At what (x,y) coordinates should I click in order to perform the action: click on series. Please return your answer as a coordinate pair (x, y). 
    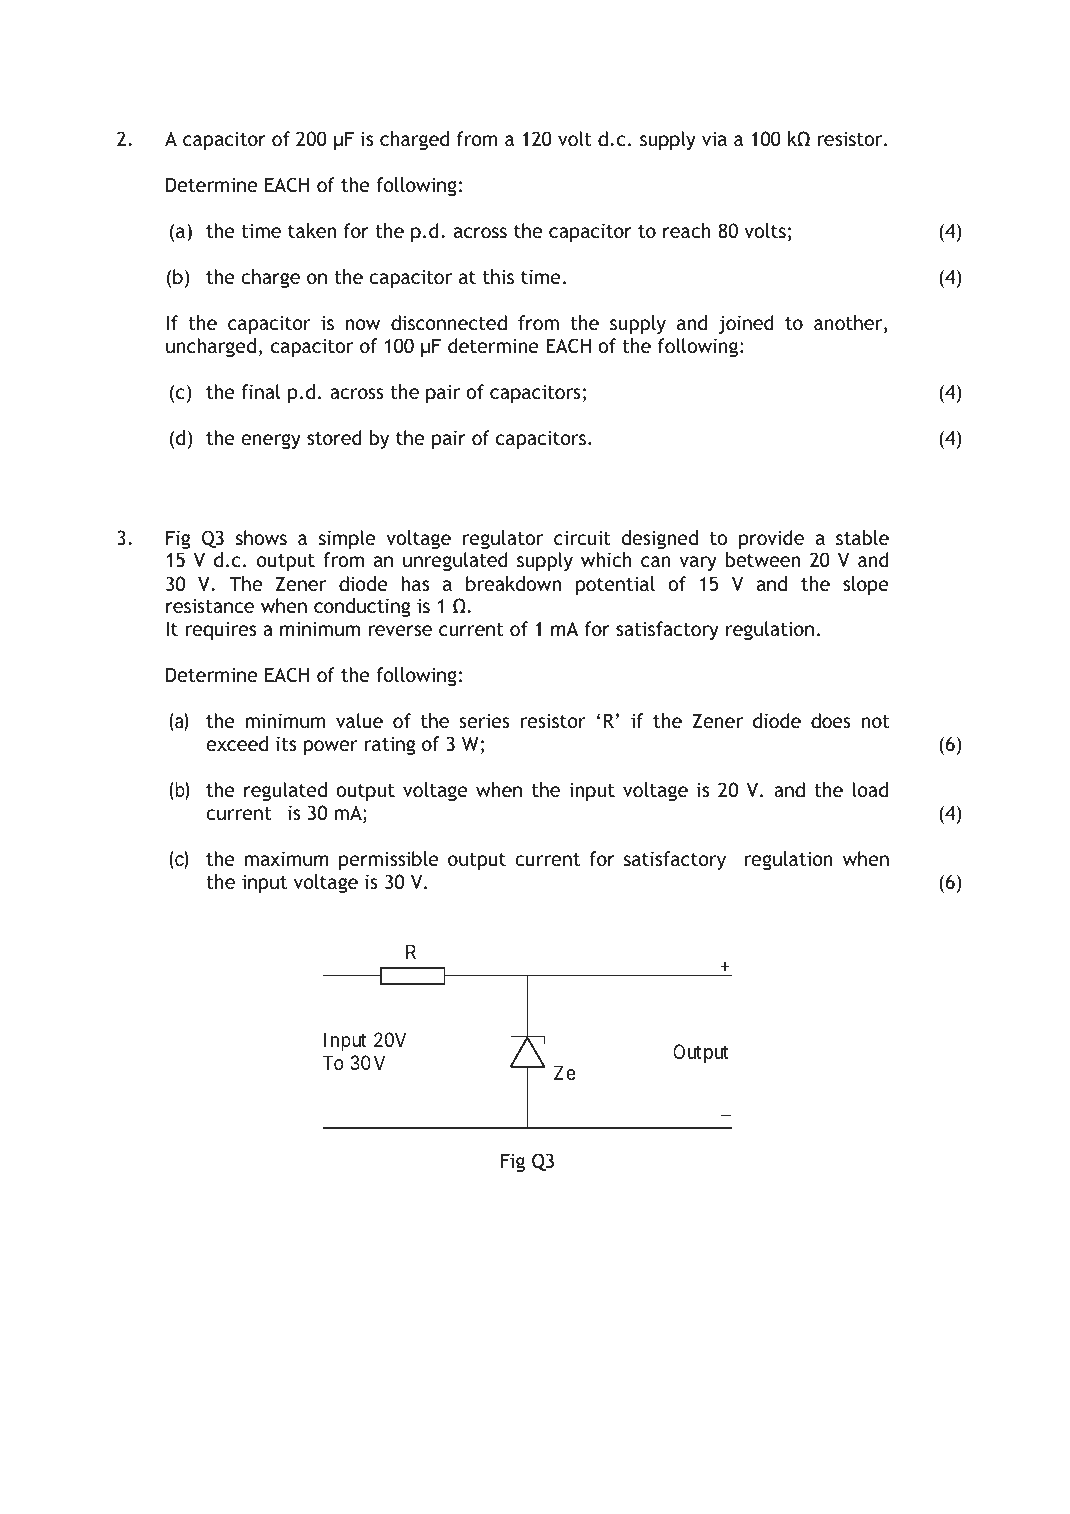
    Looking at the image, I should click on (484, 720).
